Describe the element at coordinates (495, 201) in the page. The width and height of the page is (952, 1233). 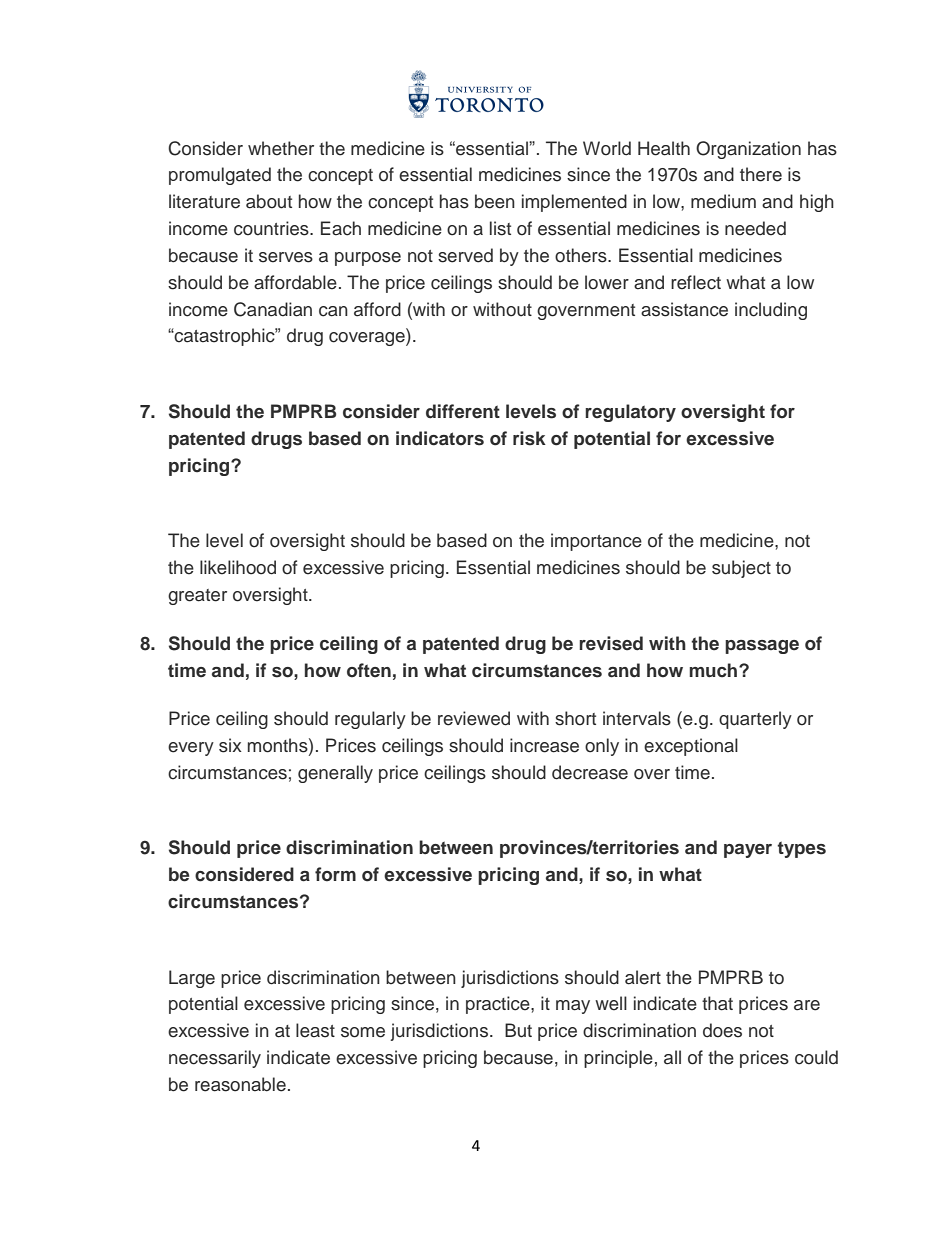
I see `been` at that location.
